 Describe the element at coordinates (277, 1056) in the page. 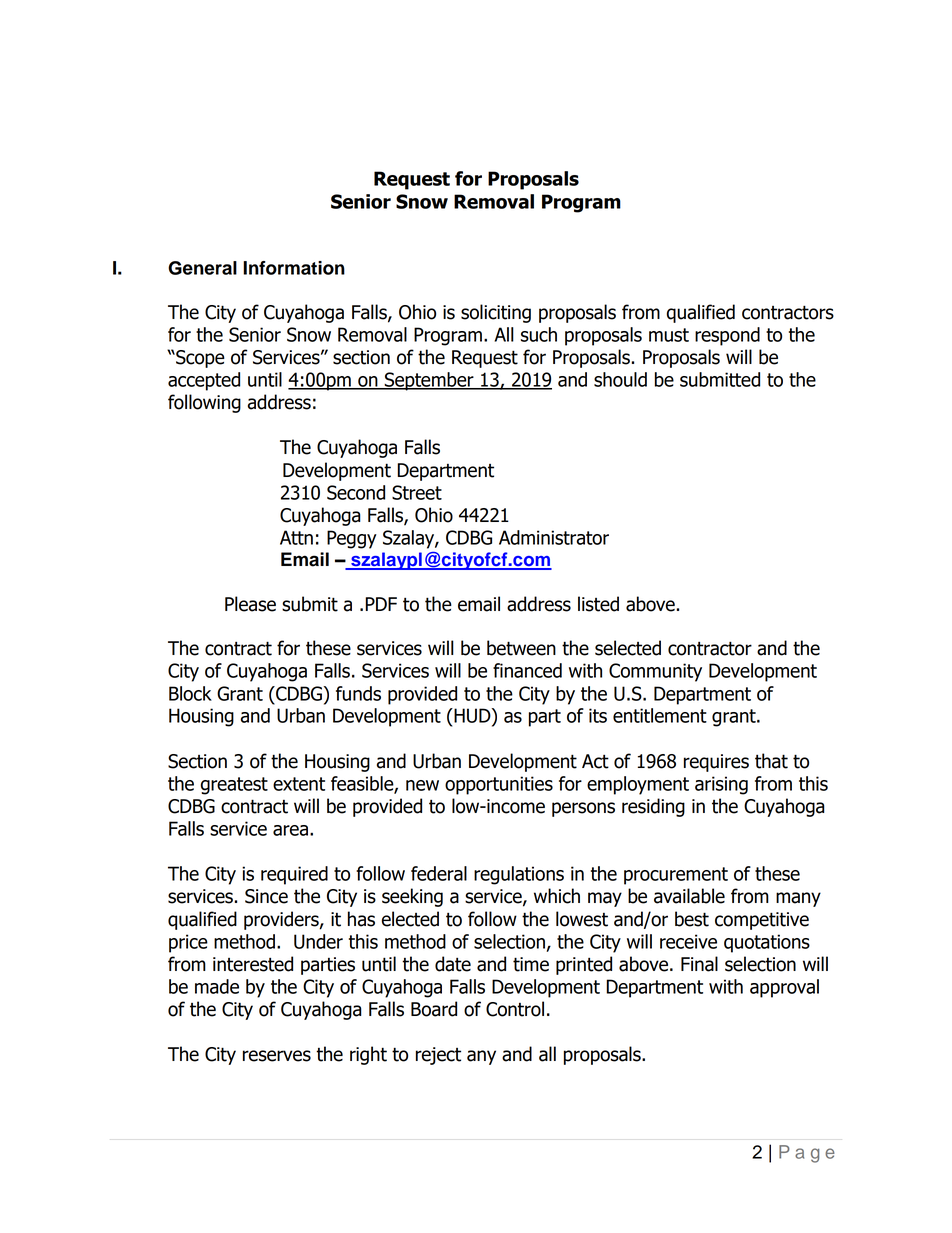

I see `reserves` at that location.
